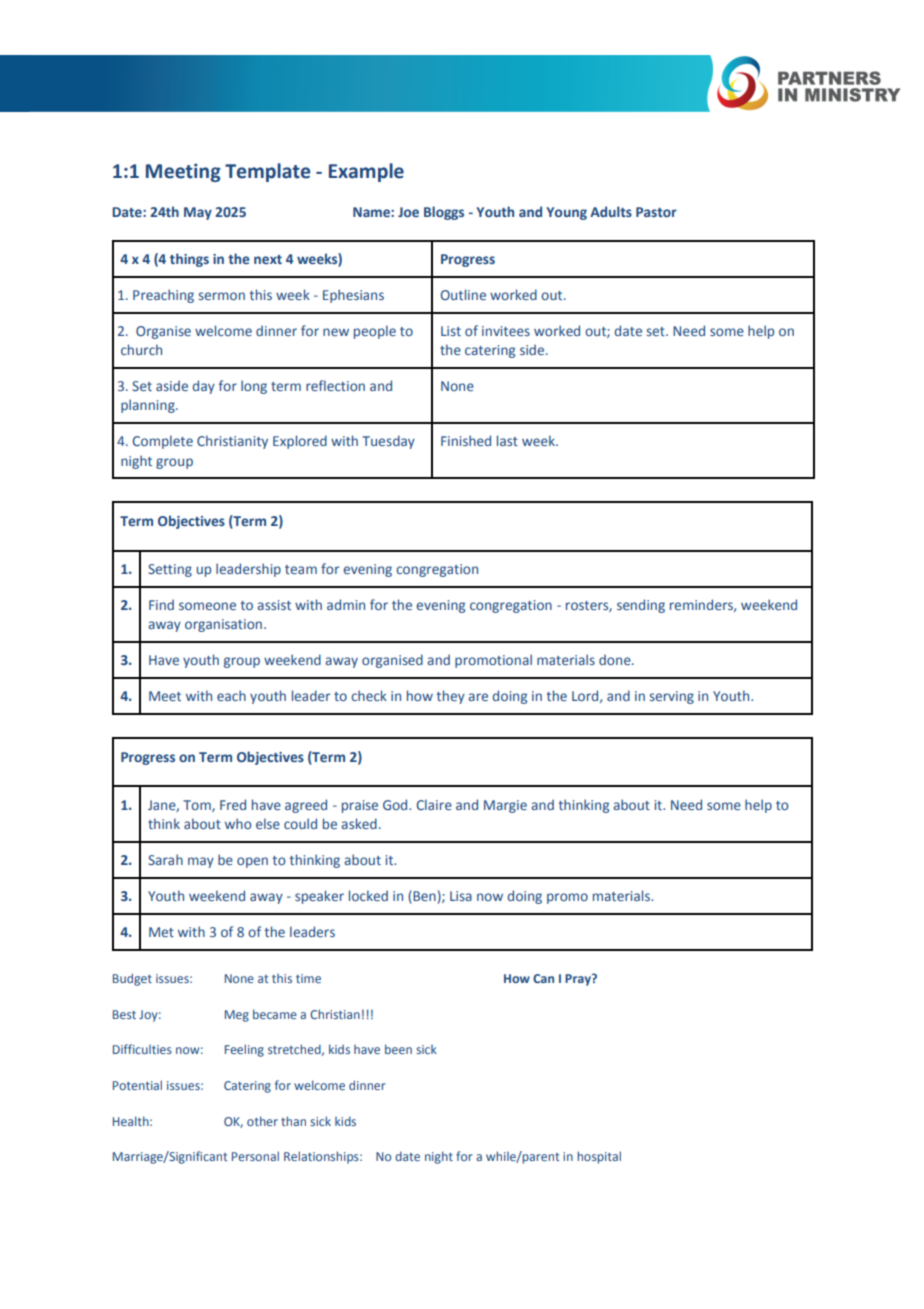 The image size is (924, 1309). What do you see at coordinates (369, 695) in the page?
I see `check` at bounding box center [369, 695].
